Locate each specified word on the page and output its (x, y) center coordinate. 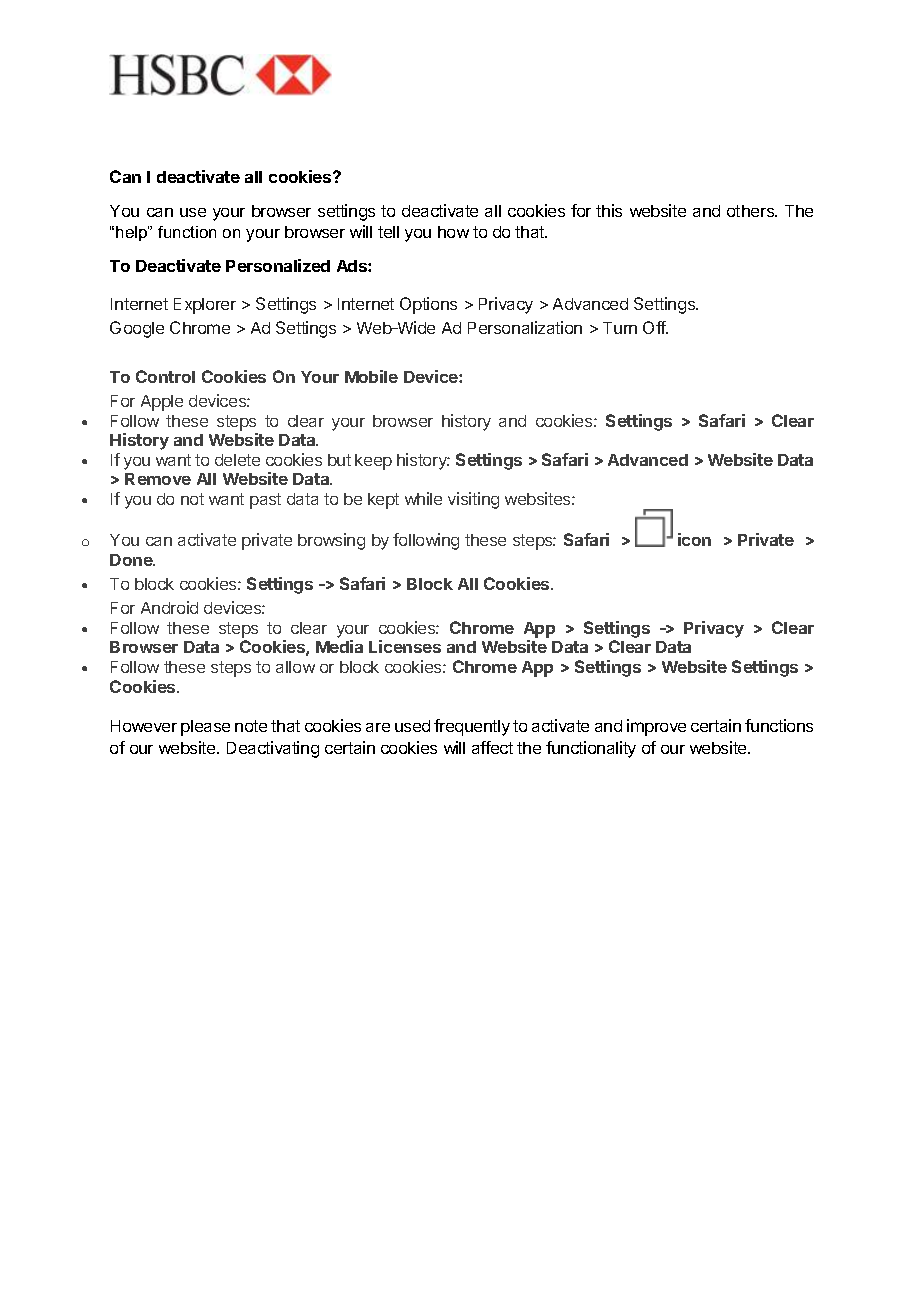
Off (655, 327)
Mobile (371, 376)
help (132, 233)
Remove (158, 479)
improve (656, 727)
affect (492, 747)
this (609, 210)
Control (165, 376)
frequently (472, 727)
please (205, 728)
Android (169, 607)
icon (694, 539)
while (423, 498)
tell (388, 232)
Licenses (405, 646)
